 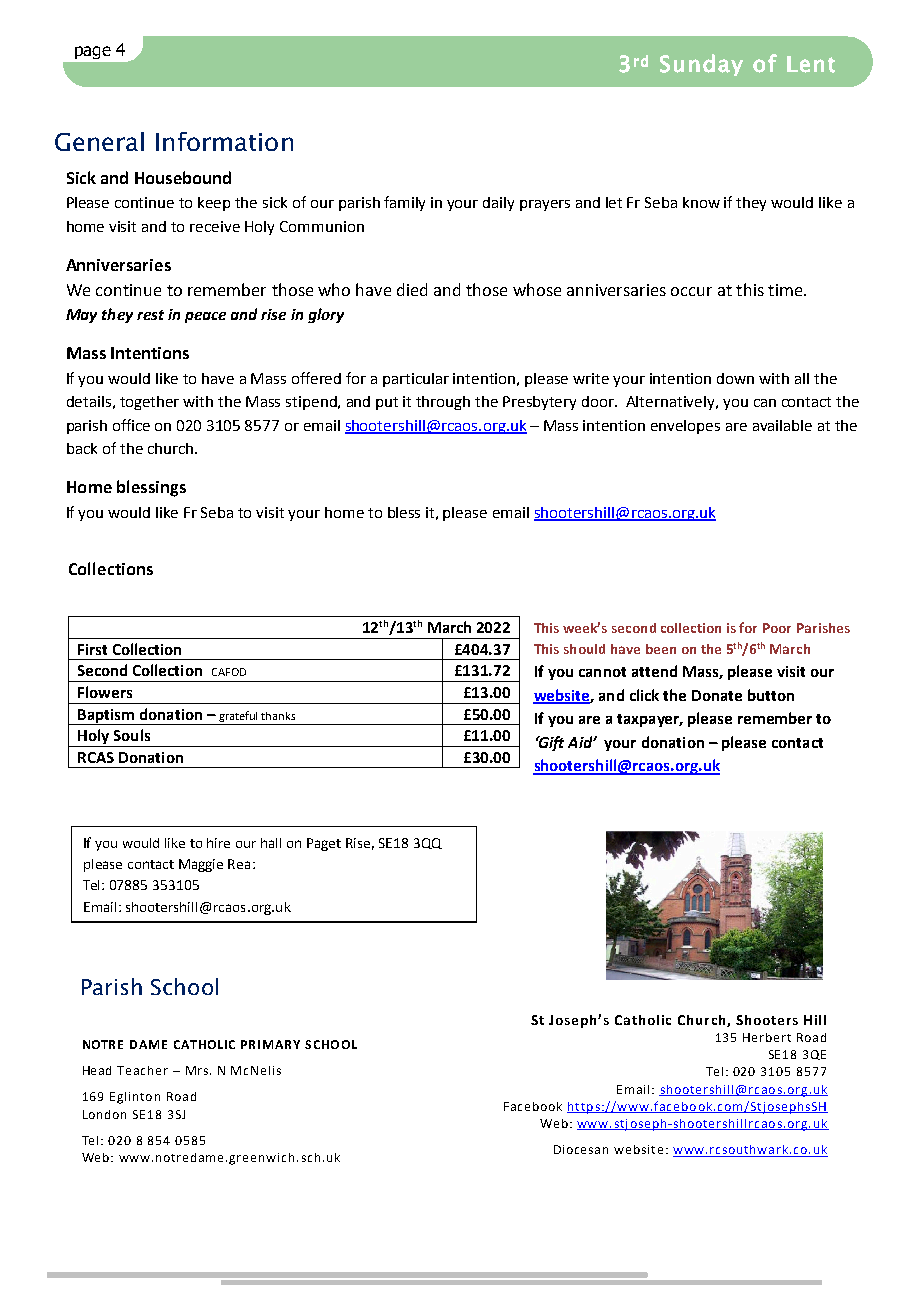 I want to click on Teacher, so click(x=142, y=1070).
